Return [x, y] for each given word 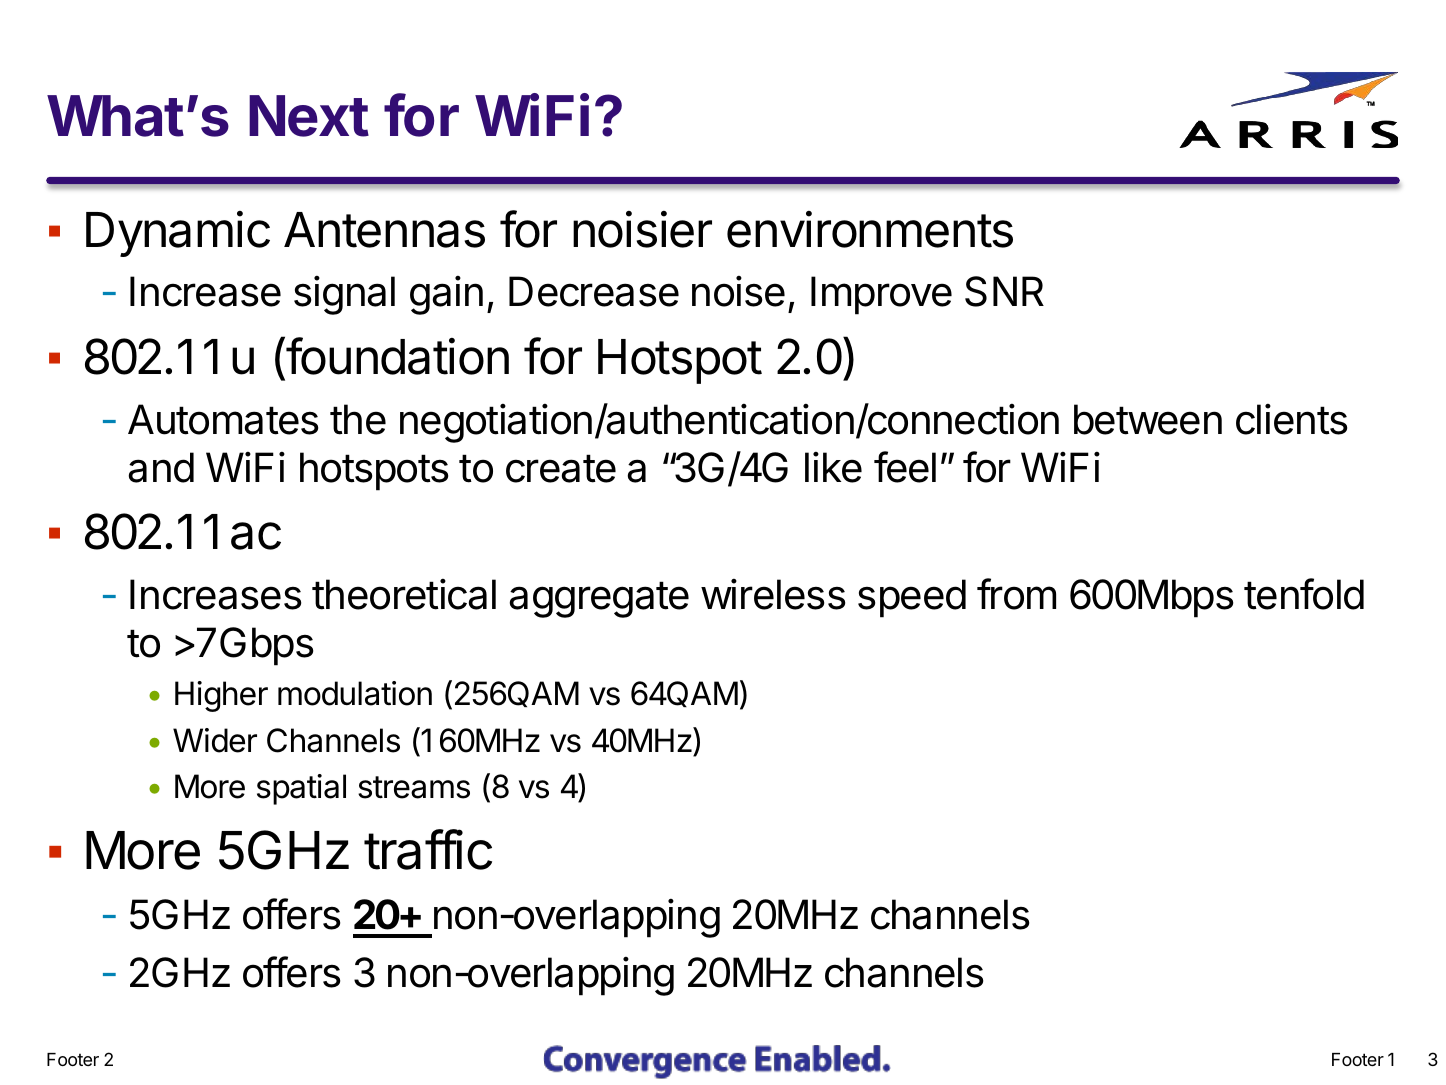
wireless [773, 594]
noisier [642, 229]
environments [870, 229]
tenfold [1304, 594]
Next [309, 116]
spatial [301, 789]
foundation [396, 356]
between [1148, 419]
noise [738, 291]
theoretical [404, 594]
